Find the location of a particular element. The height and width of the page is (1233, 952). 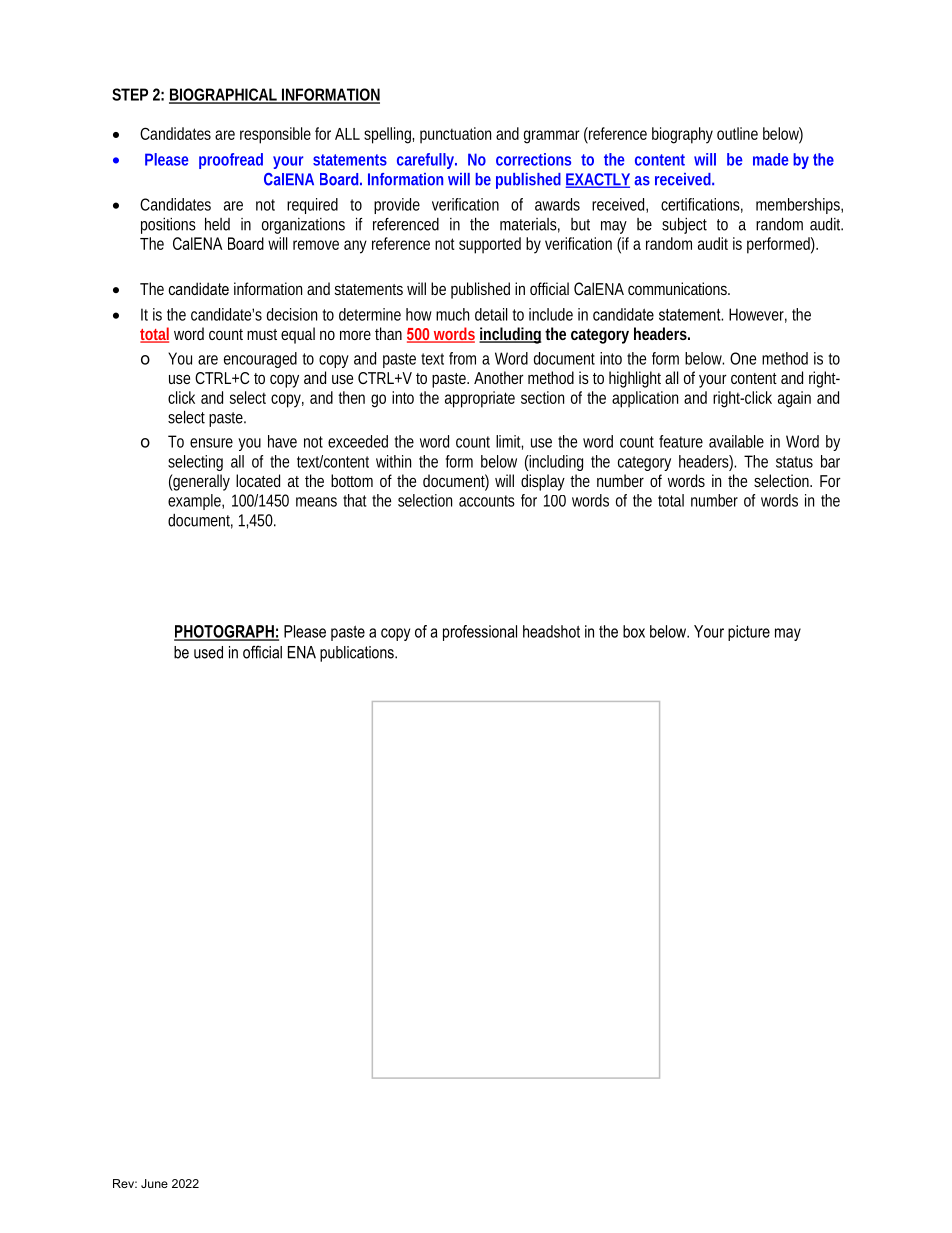

picture is located at coordinates (749, 633).
